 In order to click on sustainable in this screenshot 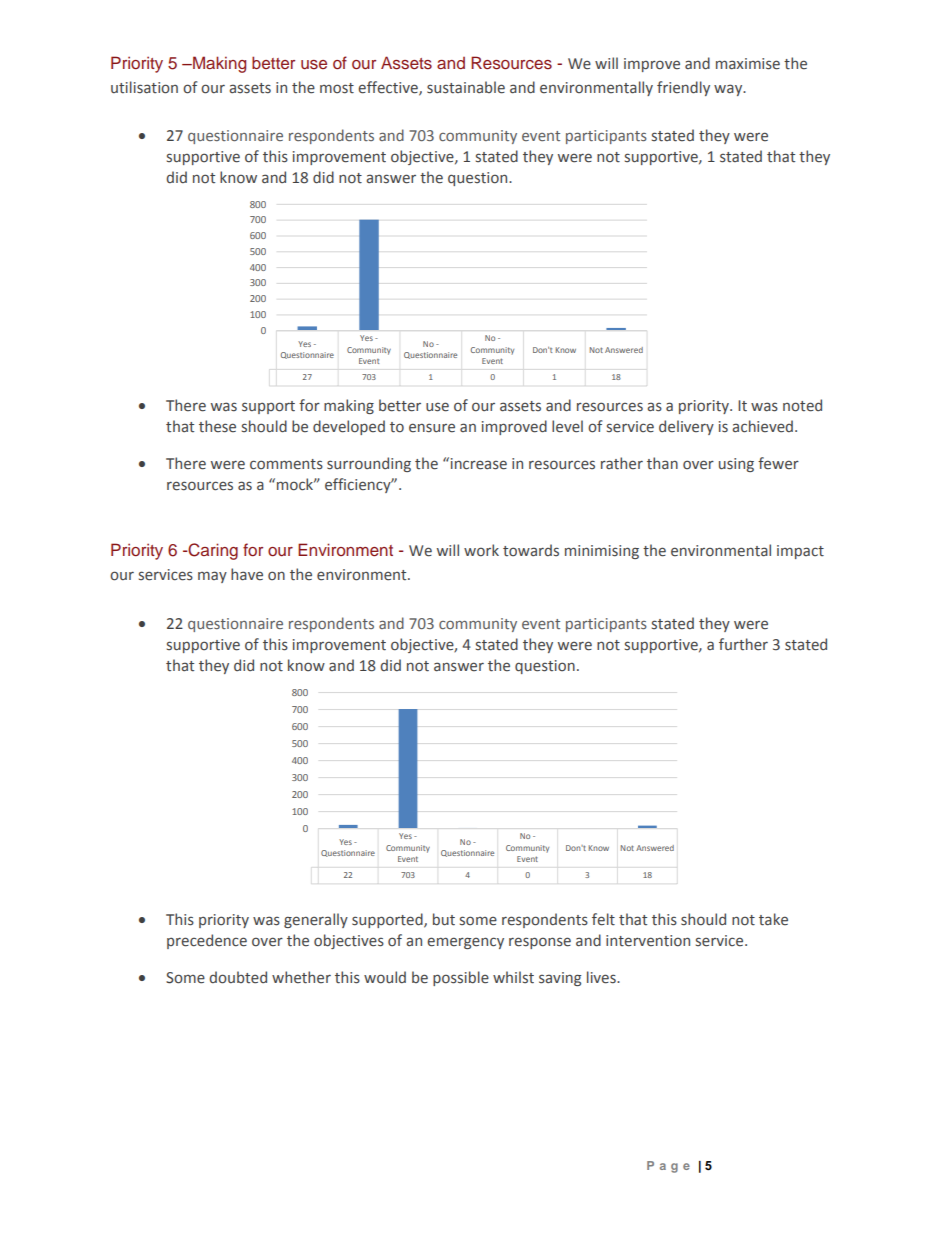, I will do `click(466, 87)`.
